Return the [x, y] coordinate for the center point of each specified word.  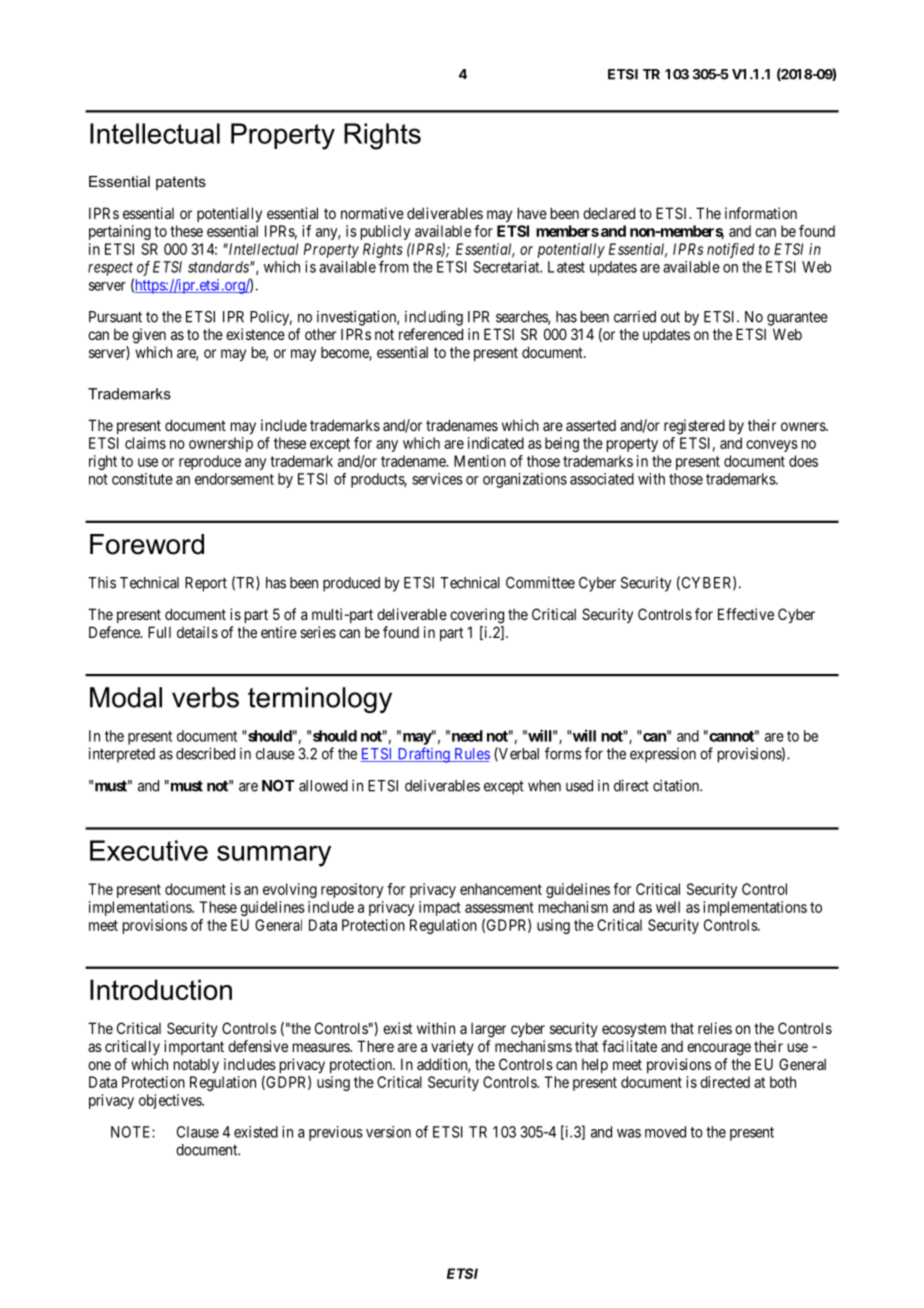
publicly [385, 232]
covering [477, 616]
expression [663, 755]
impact [440, 908]
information [761, 213]
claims [145, 443]
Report [206, 584]
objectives [171, 1101]
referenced [431, 334]
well [668, 907]
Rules [471, 755]
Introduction [161, 989]
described [205, 753]
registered [694, 427]
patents [181, 183]
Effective [746, 614]
